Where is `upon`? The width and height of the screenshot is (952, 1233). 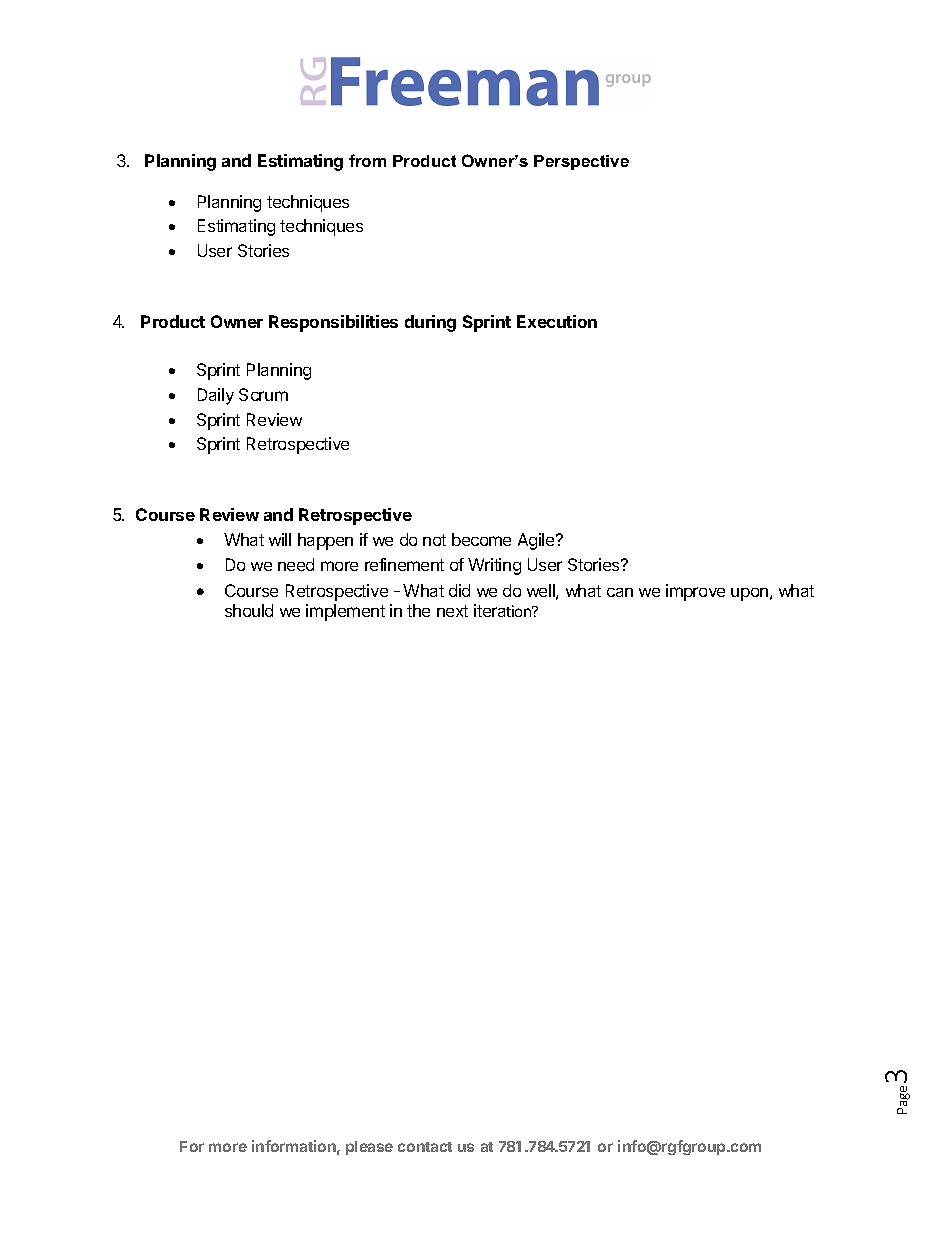
upon is located at coordinates (749, 594).
